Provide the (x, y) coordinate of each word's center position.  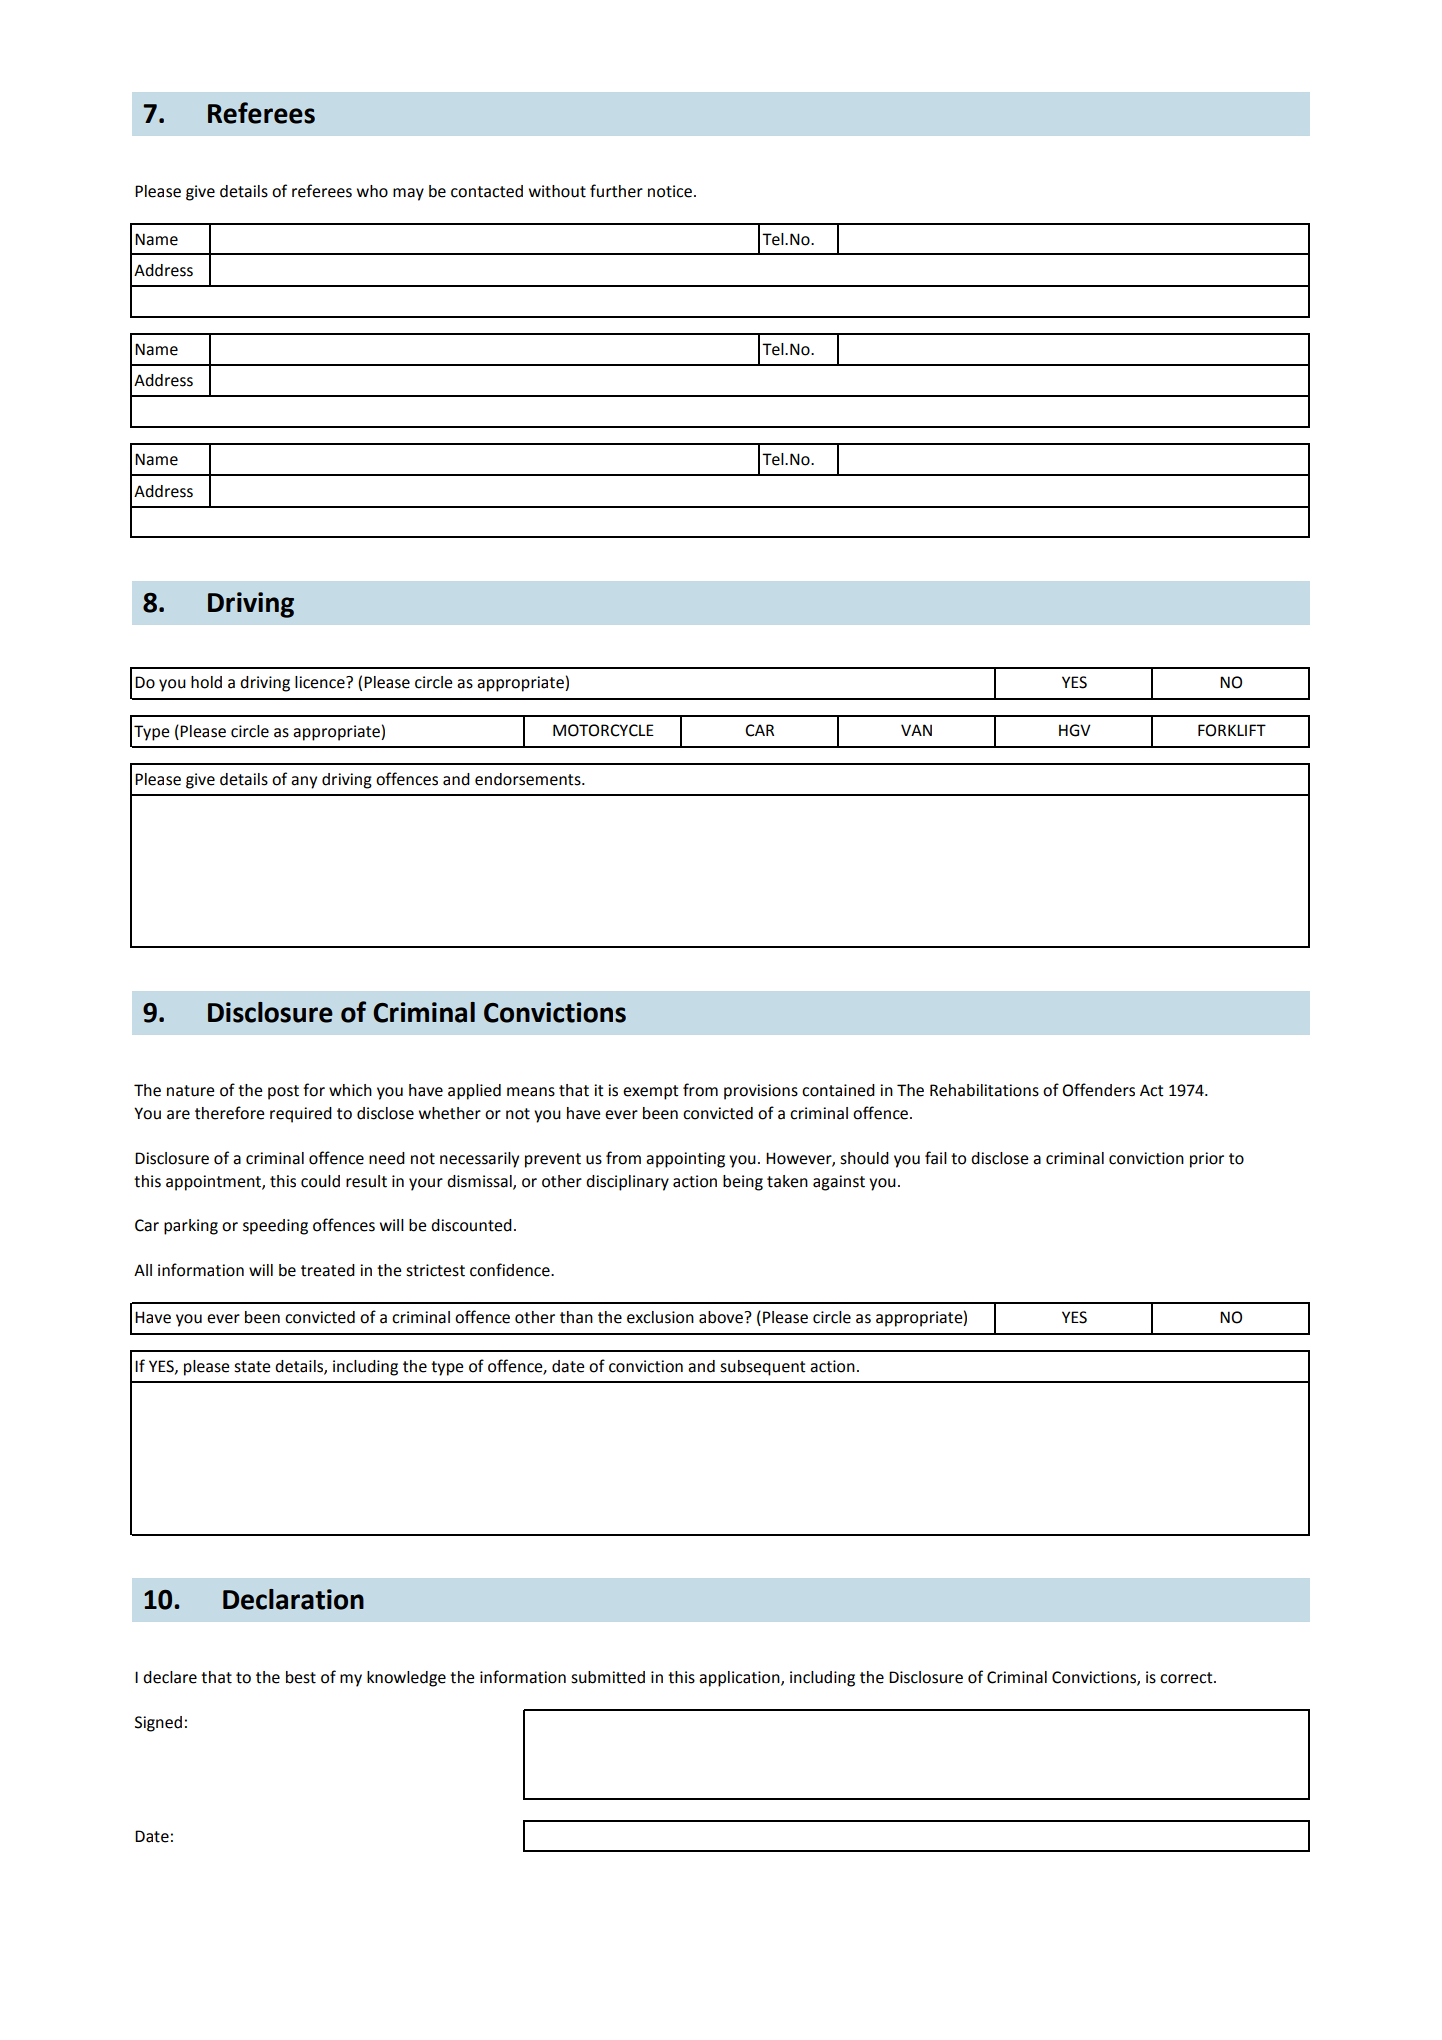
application (740, 1679)
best (301, 1677)
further (616, 191)
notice (670, 191)
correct (1187, 1678)
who (372, 191)
